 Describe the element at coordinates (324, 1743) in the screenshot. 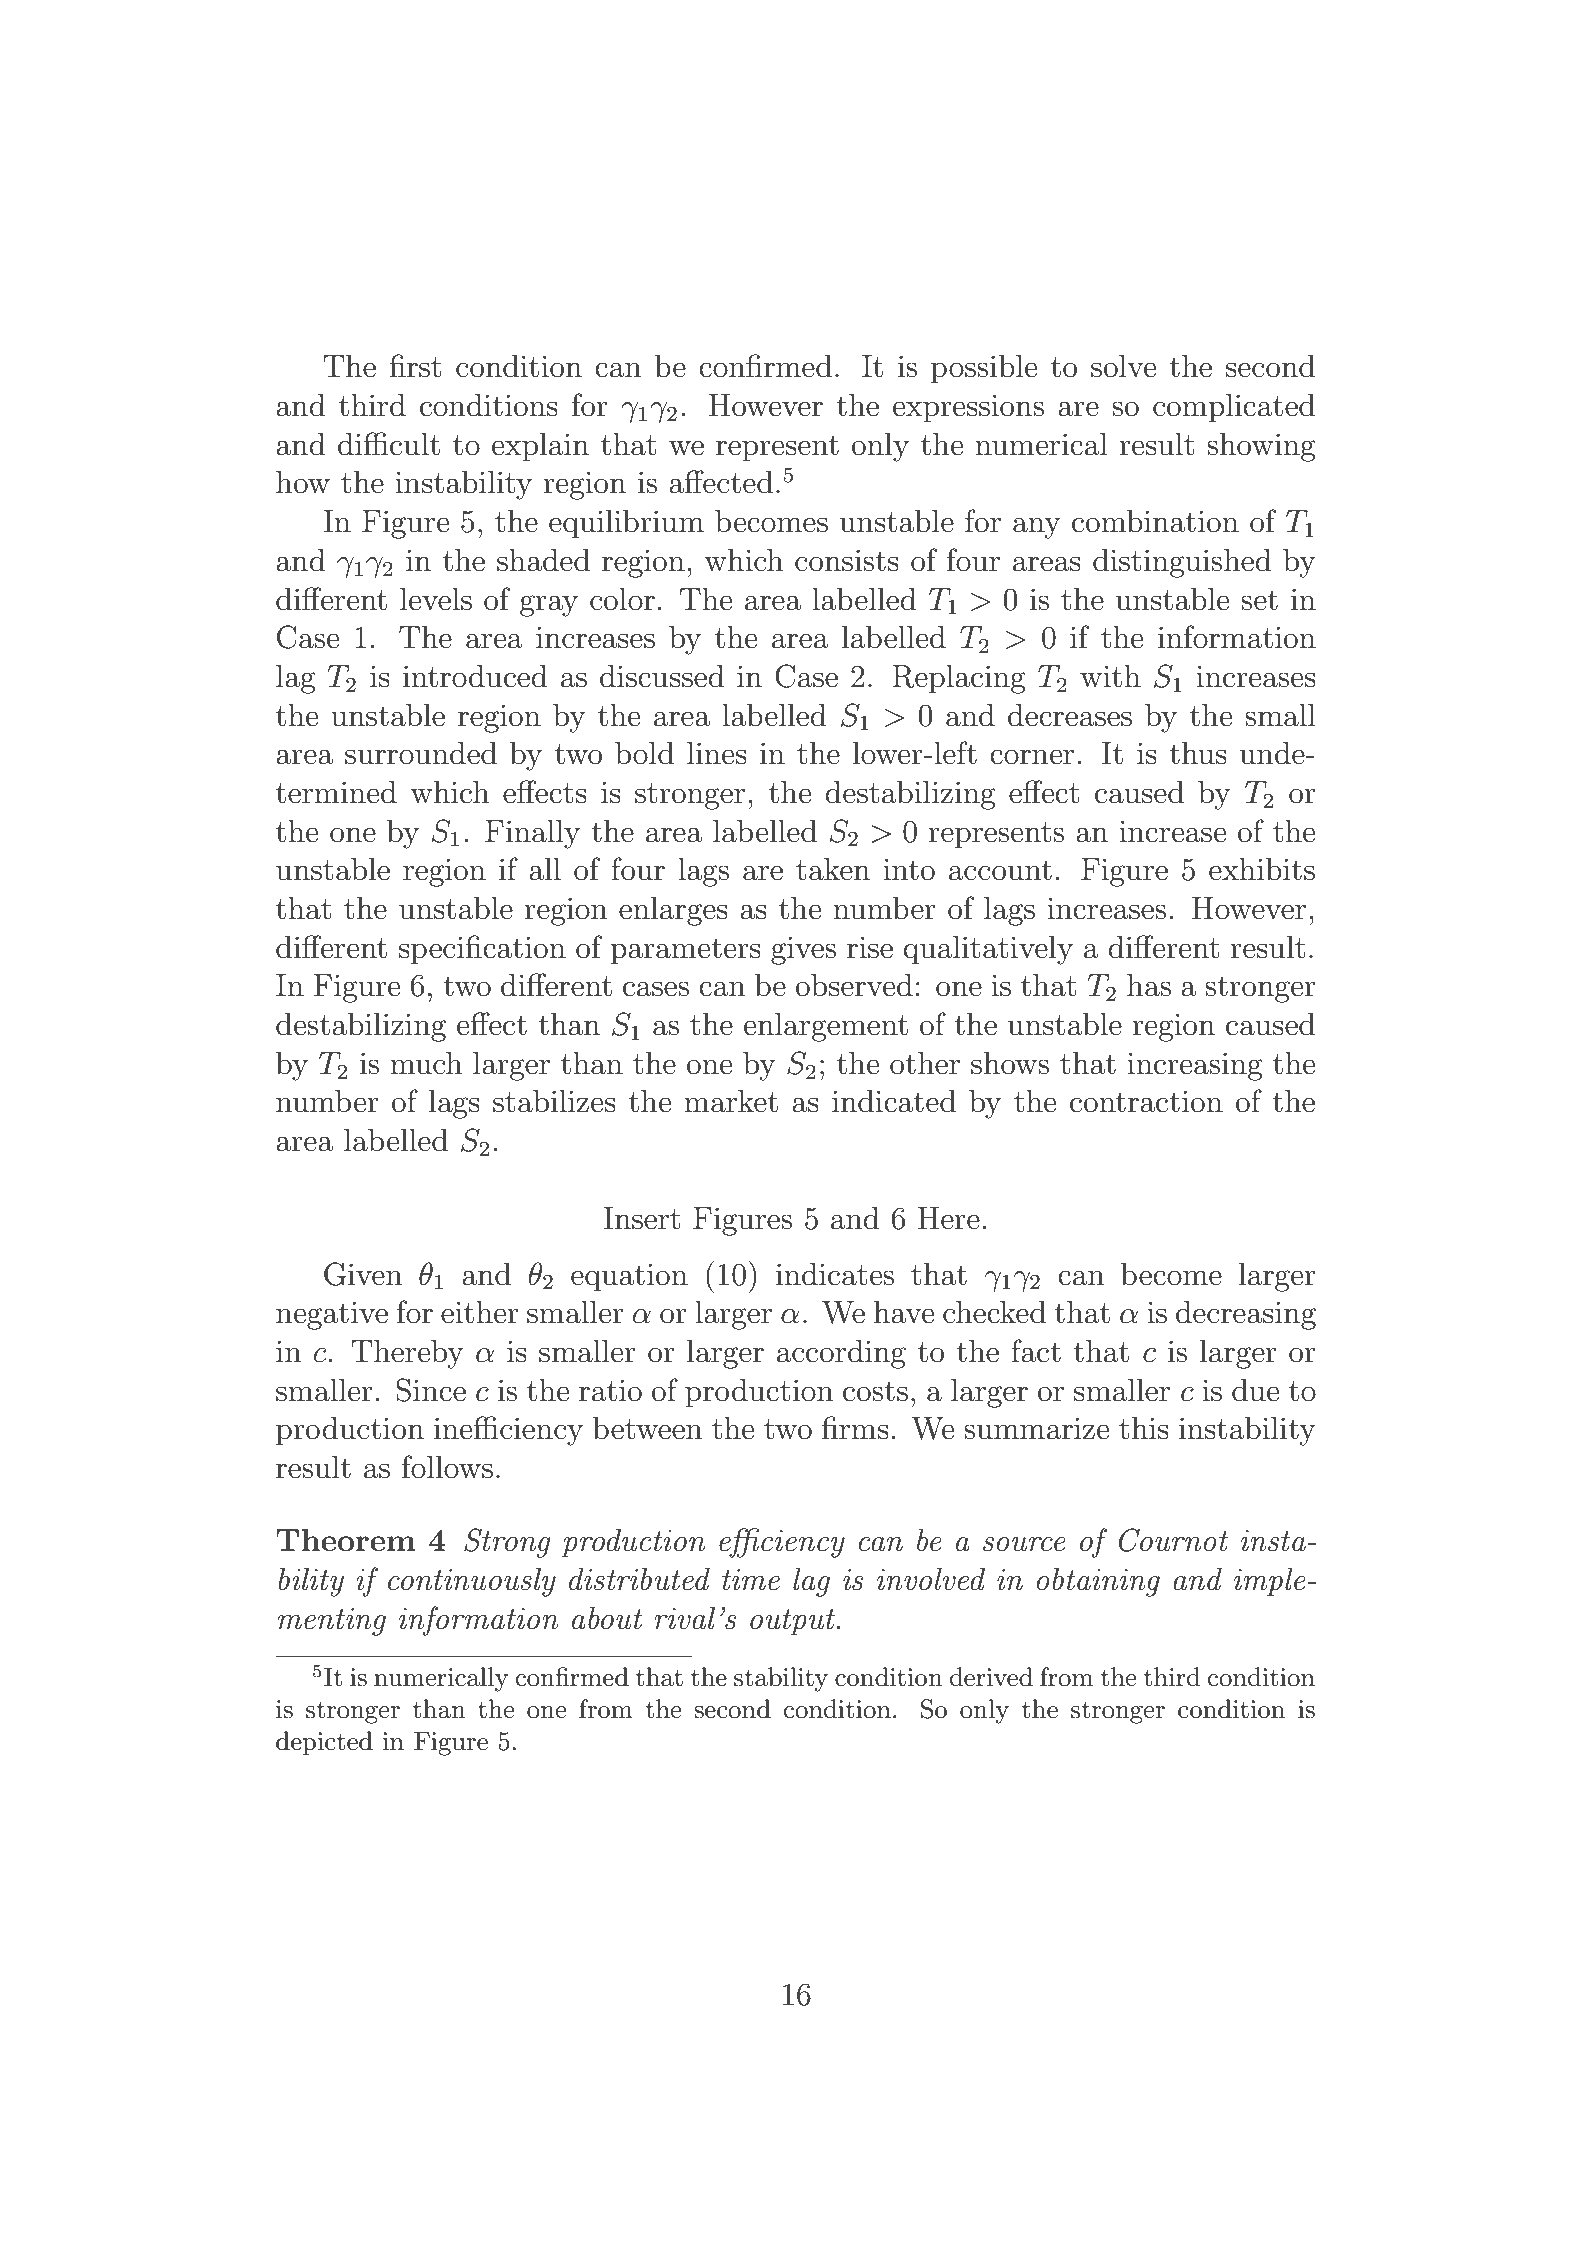

I see `depicted` at that location.
